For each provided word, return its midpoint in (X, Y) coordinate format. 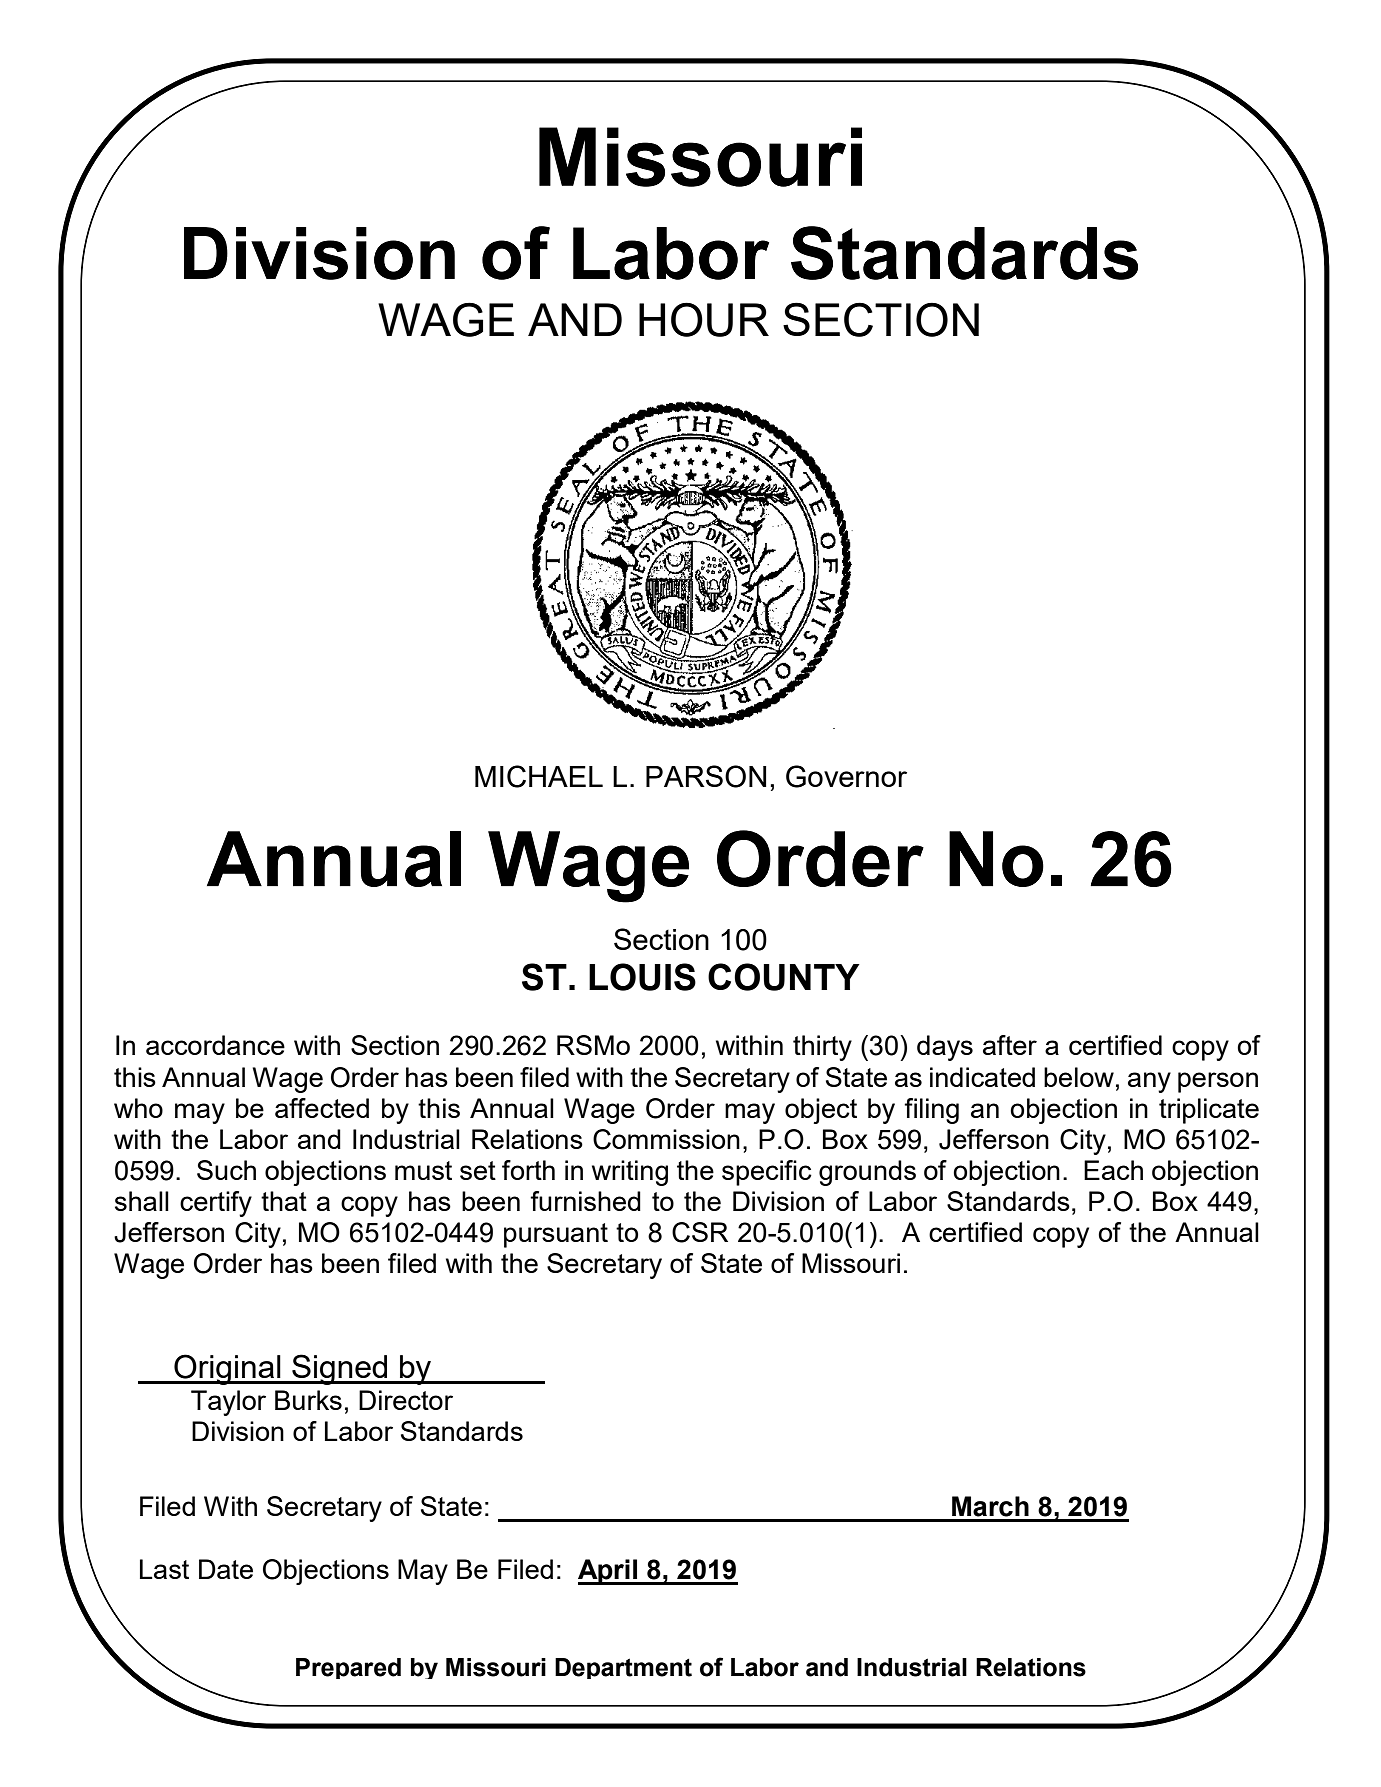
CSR (700, 1232)
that (284, 1201)
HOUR (704, 319)
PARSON (706, 776)
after (1010, 1045)
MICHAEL (539, 776)
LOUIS (642, 977)
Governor (846, 776)
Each (1113, 1170)
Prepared (348, 1668)
